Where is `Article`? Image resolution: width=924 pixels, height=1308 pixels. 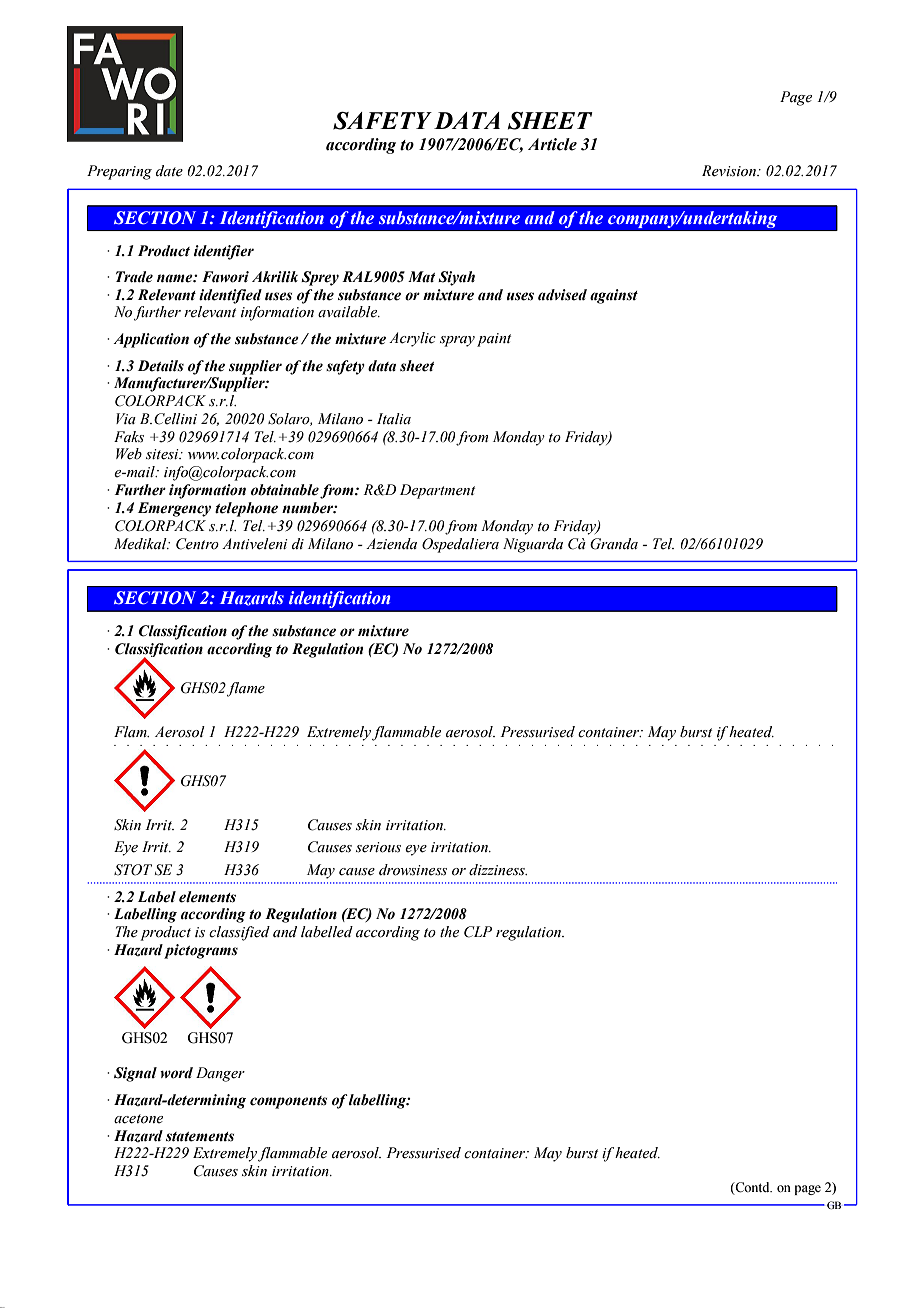 Article is located at coordinates (552, 144).
